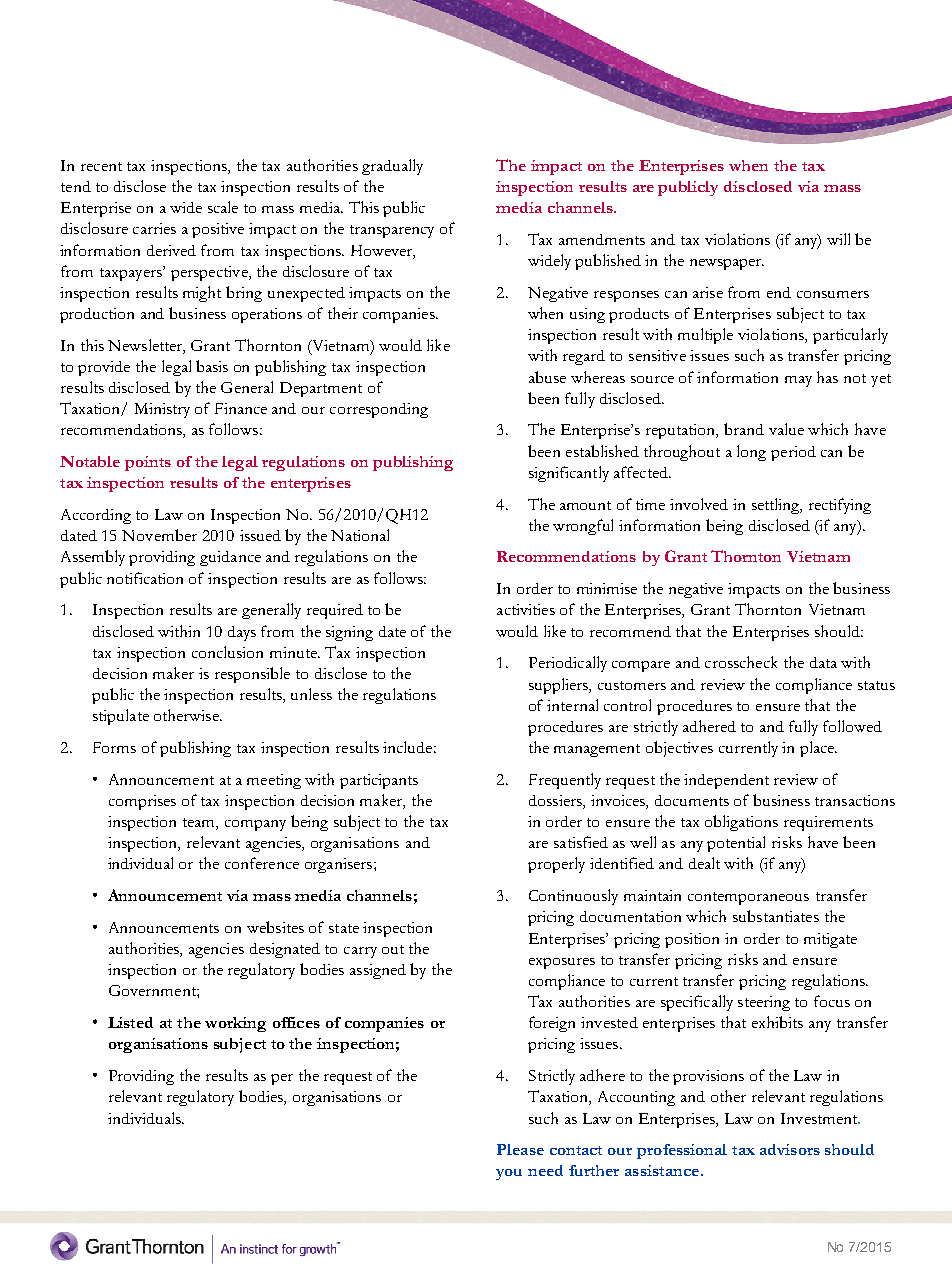 This screenshot has height=1270, width=952. What do you see at coordinates (227, 652) in the screenshot?
I see `conclusion` at bounding box center [227, 652].
